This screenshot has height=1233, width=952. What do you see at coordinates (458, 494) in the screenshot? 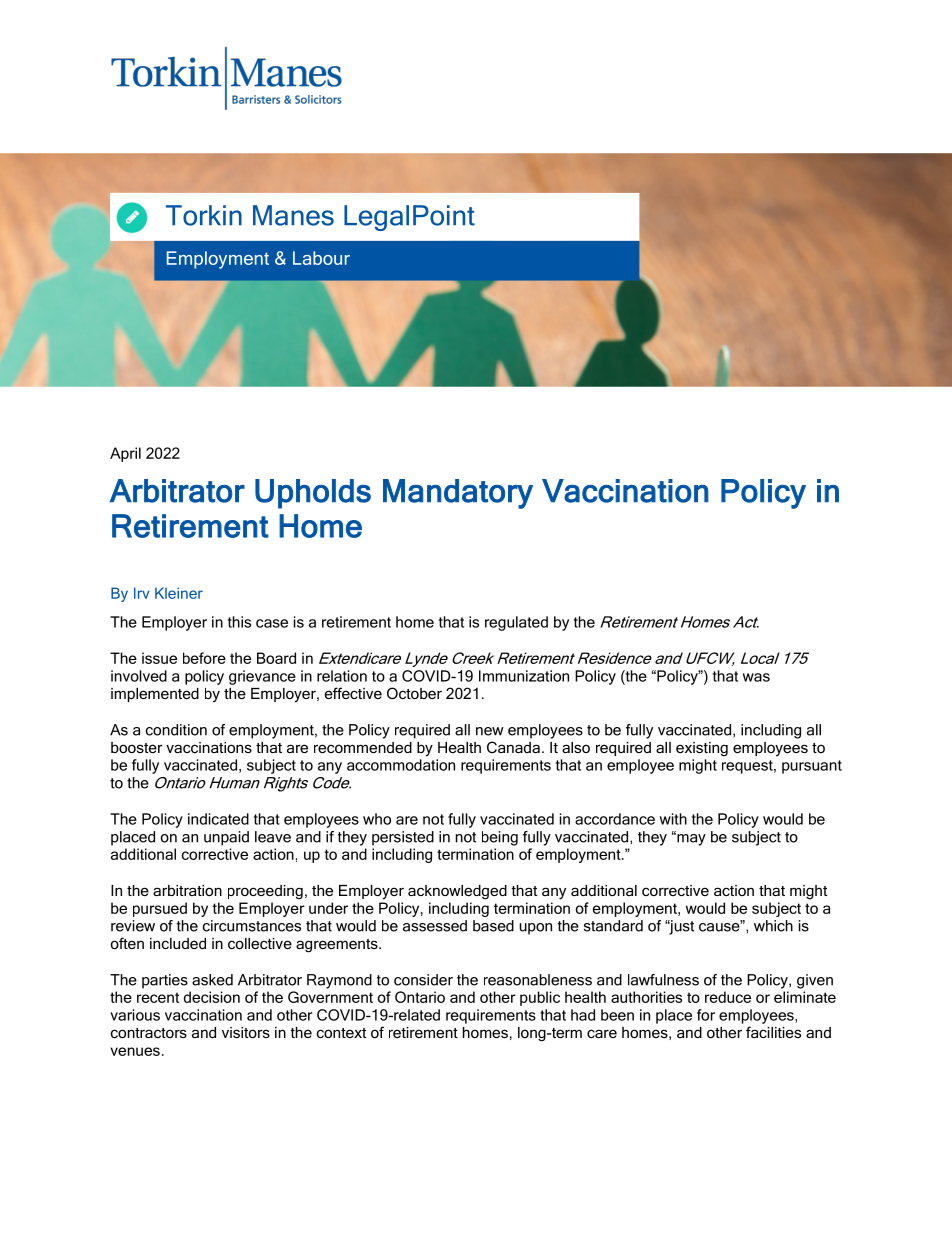
I see `Mandatory` at bounding box center [458, 494].
